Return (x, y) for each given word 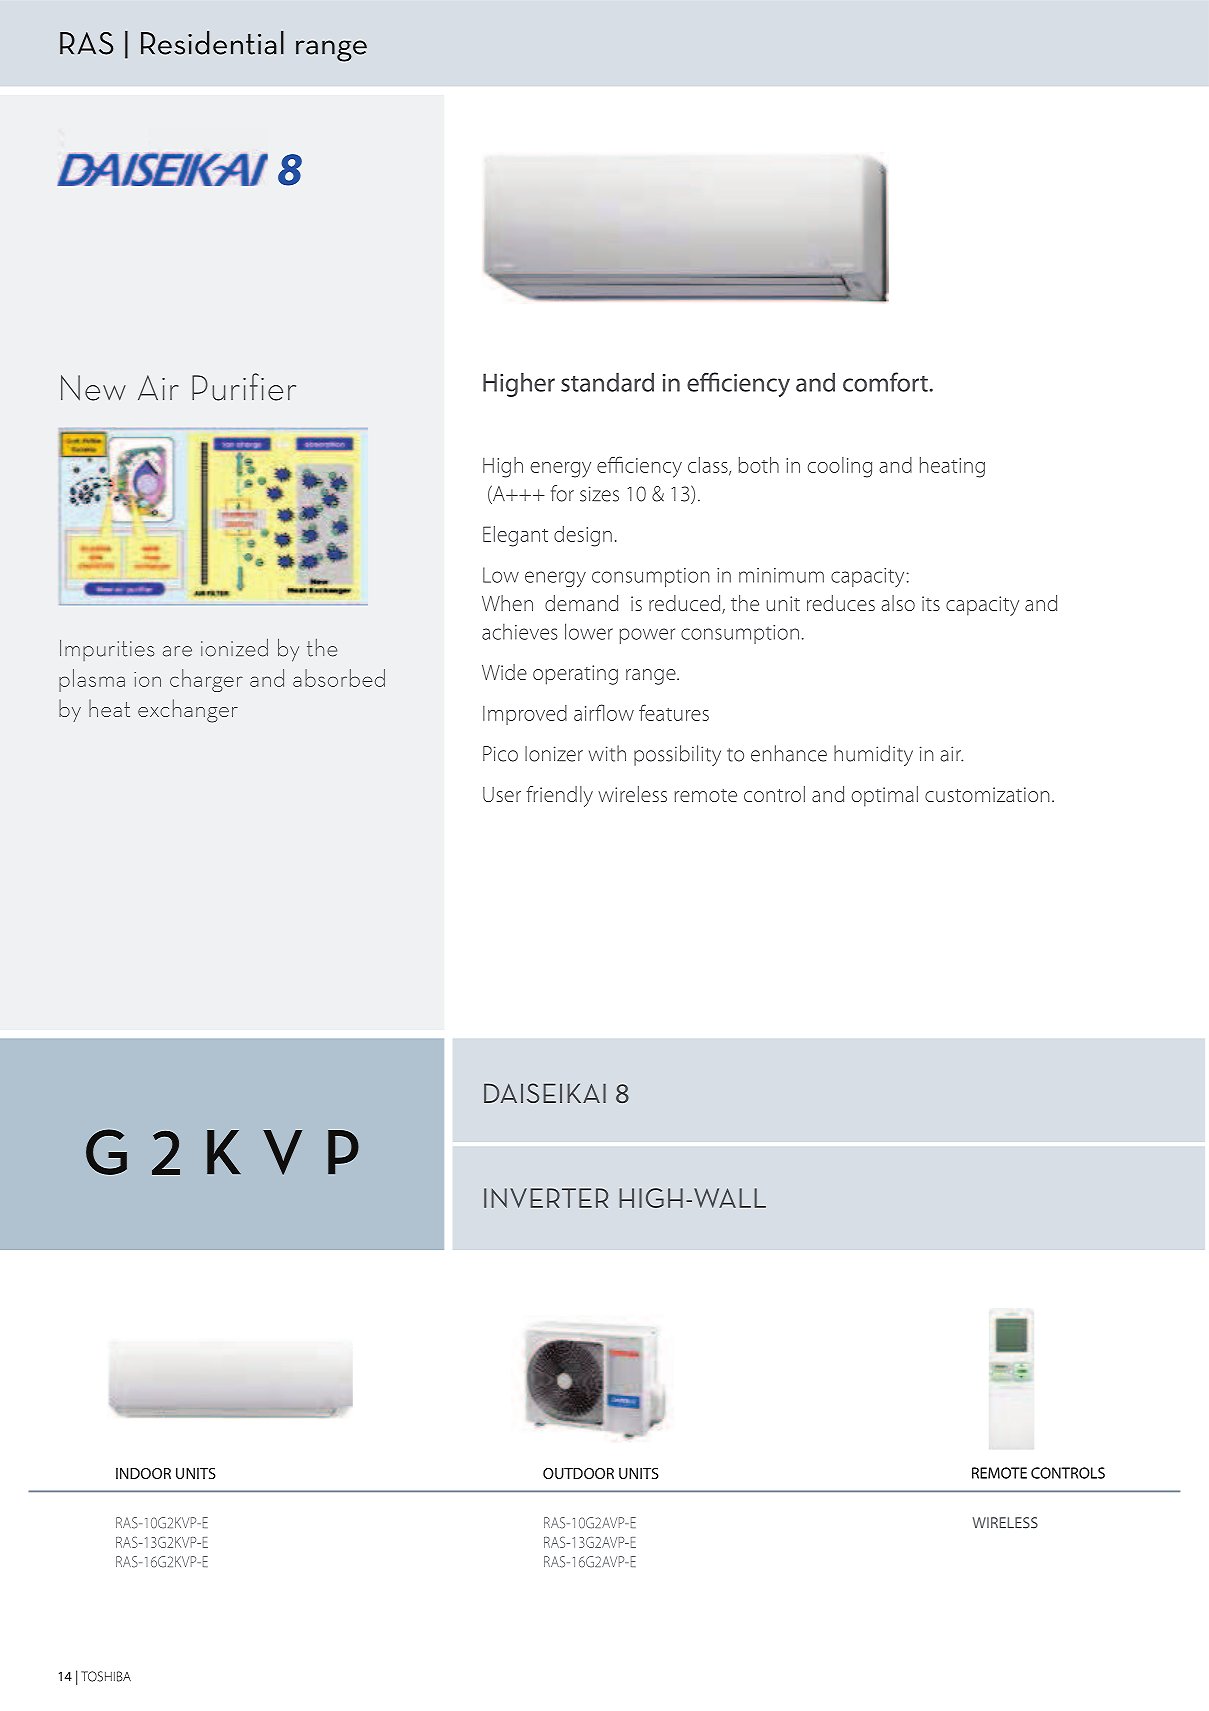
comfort (885, 382)
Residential (212, 43)
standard (607, 382)
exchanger (188, 711)
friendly (559, 796)
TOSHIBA (106, 1676)
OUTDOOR (578, 1473)
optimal (884, 796)
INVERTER (546, 1198)
